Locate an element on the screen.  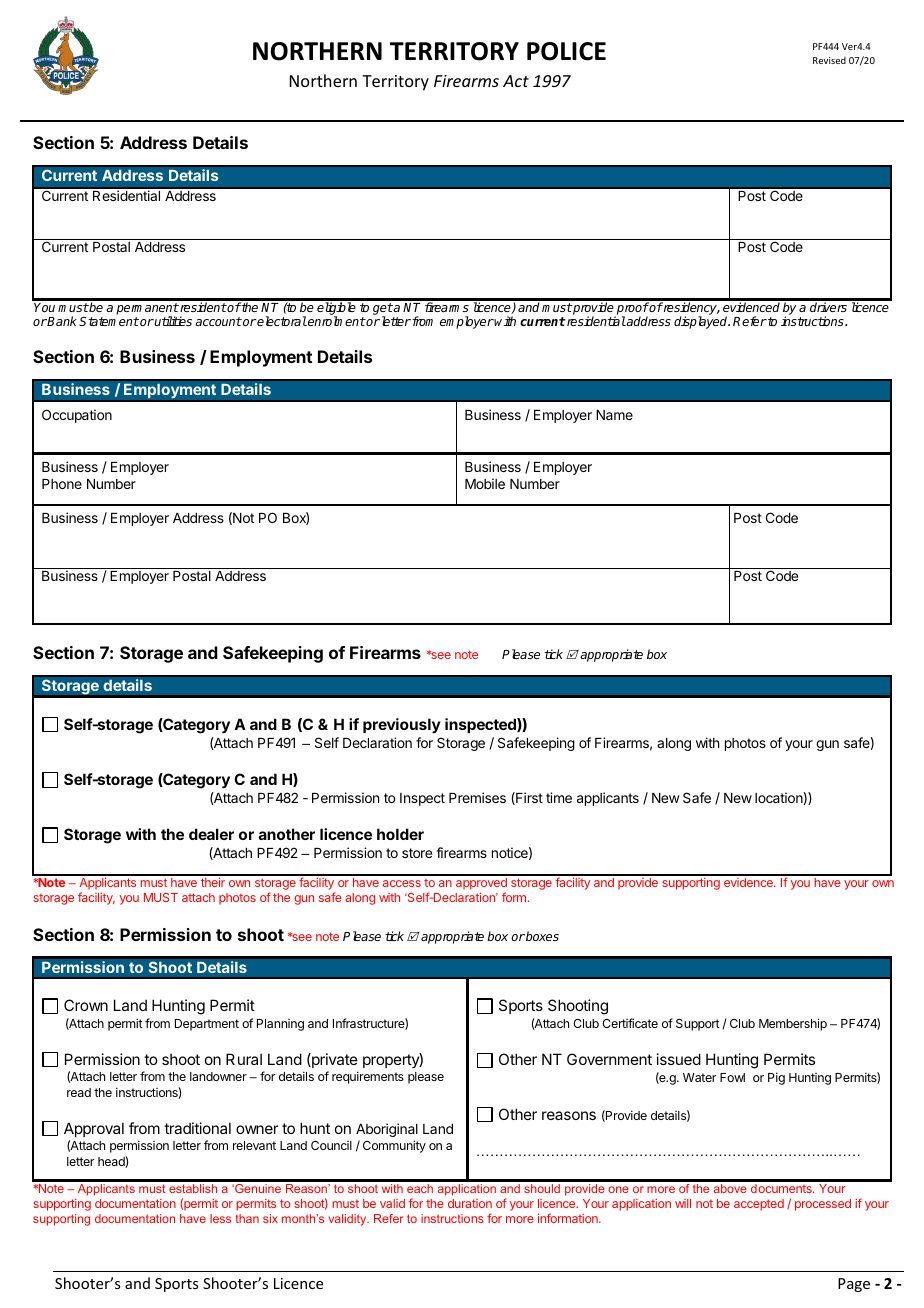
accepted is located at coordinates (759, 1205).
